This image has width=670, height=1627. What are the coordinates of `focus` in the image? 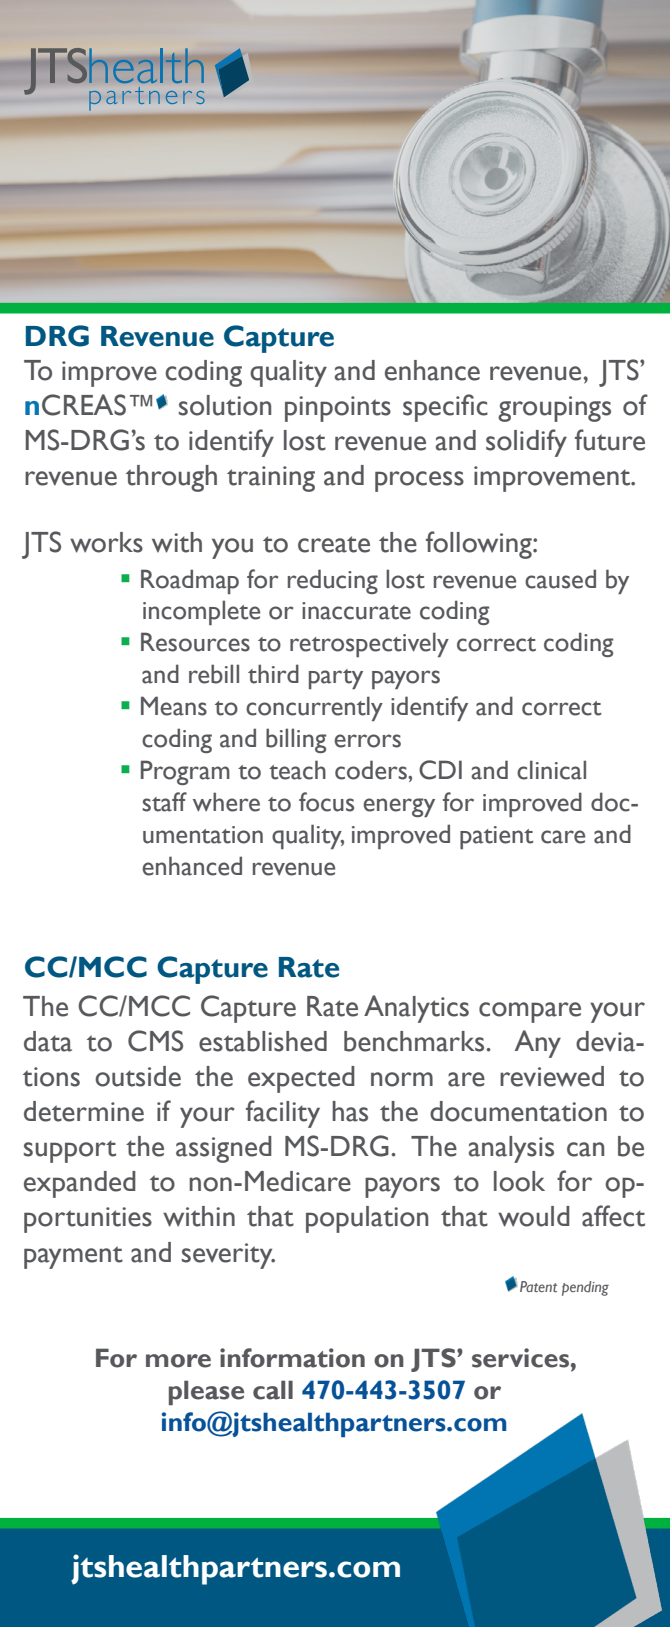 It's located at (326, 802).
